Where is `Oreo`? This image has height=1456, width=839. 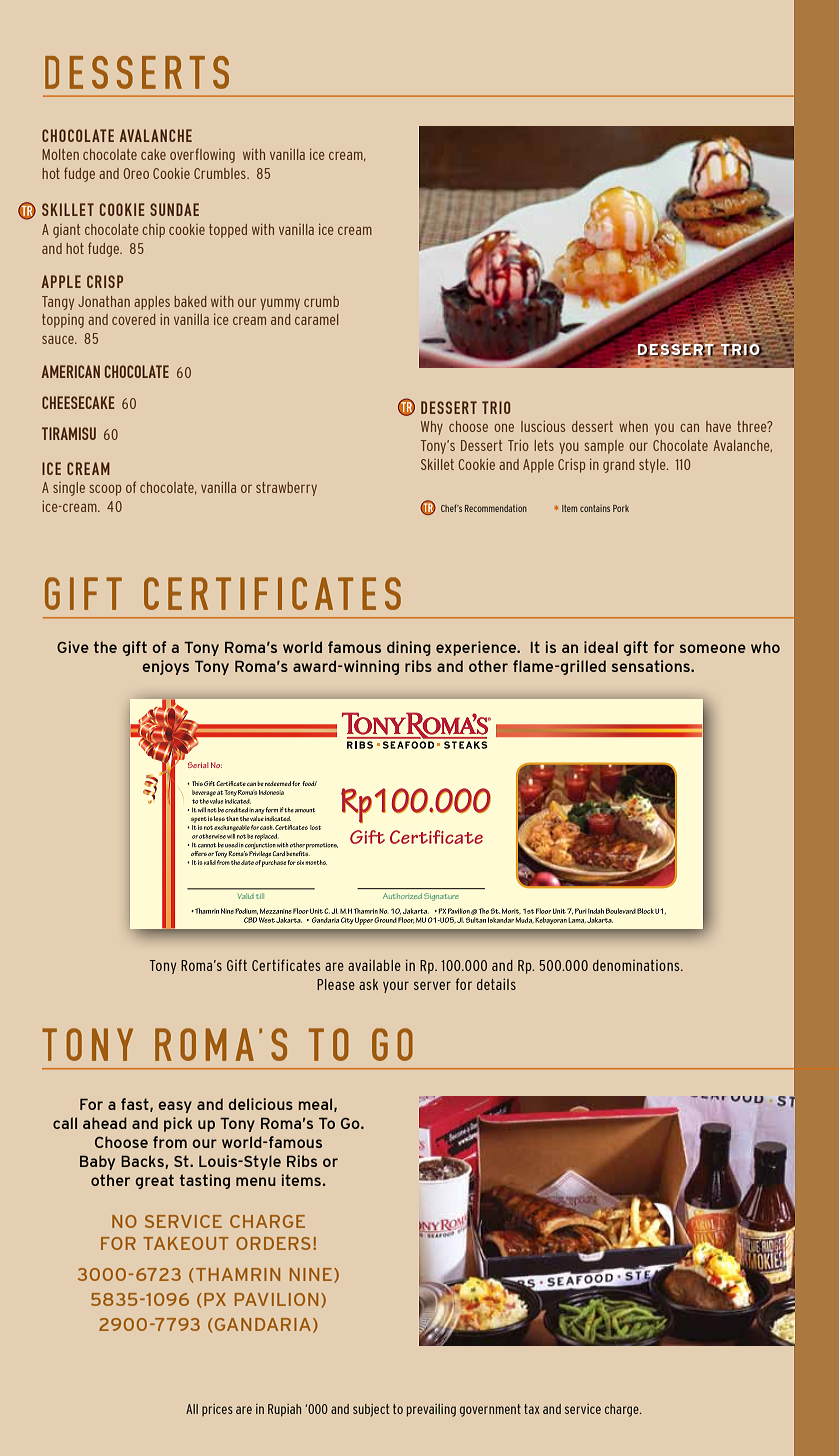 Oreo is located at coordinates (136, 173).
